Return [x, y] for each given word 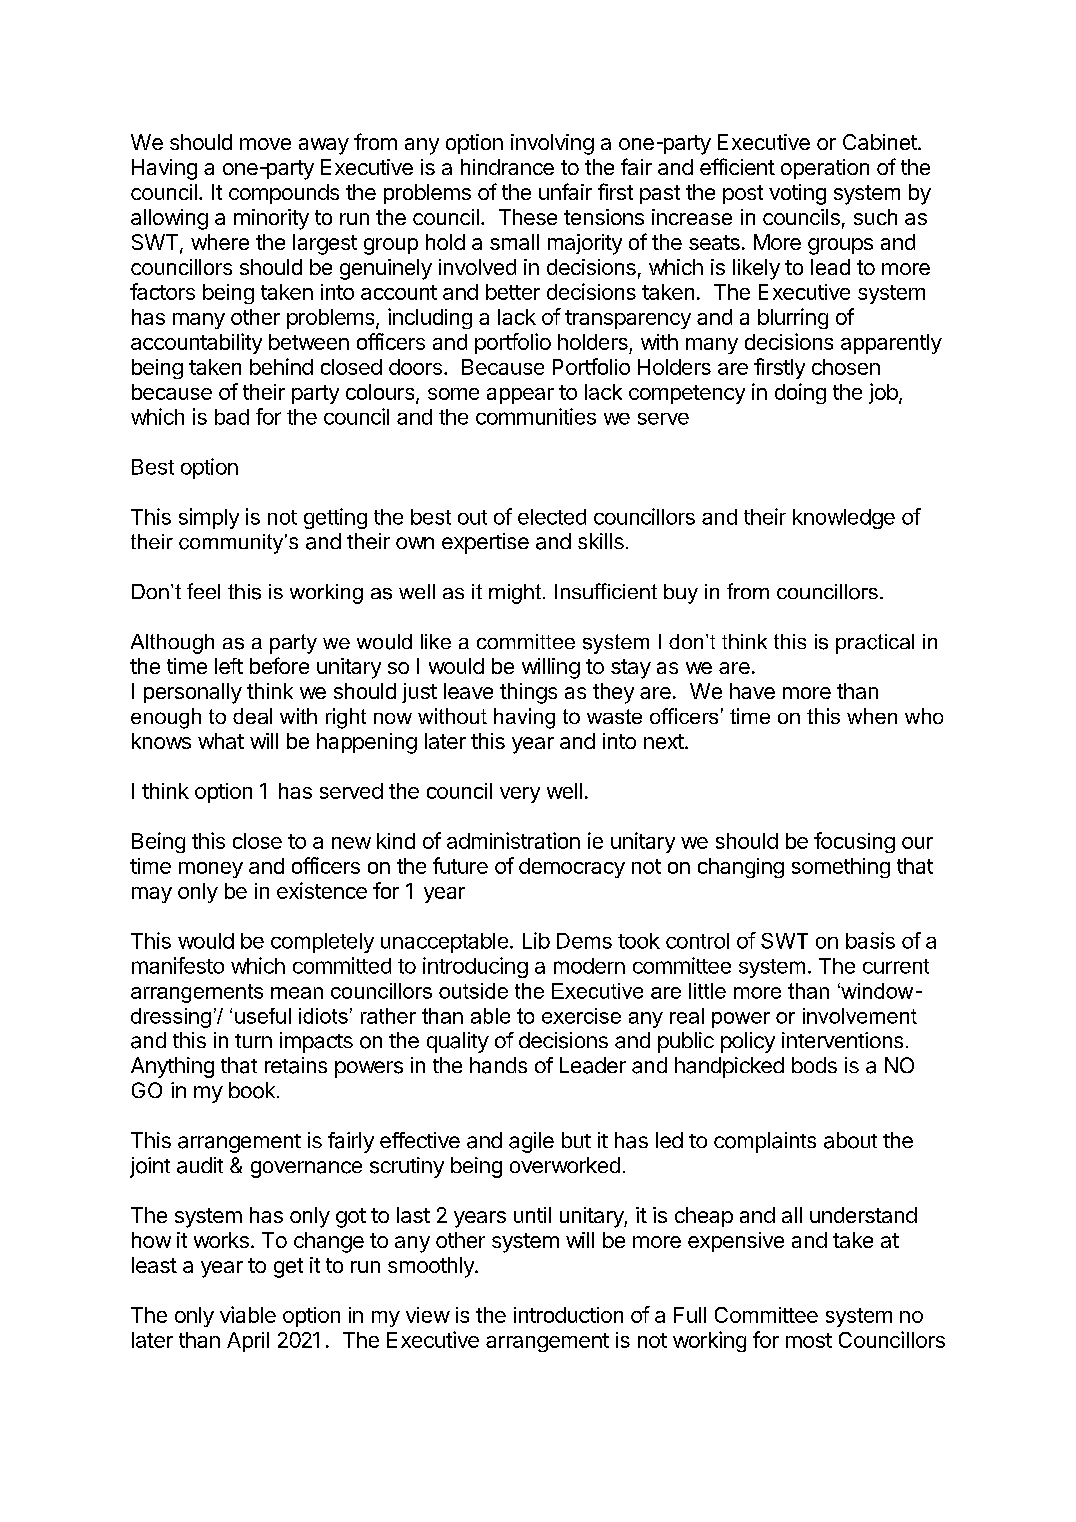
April [248, 1342]
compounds [284, 194]
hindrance [507, 167]
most [809, 1340]
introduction [568, 1315]
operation [825, 169]
